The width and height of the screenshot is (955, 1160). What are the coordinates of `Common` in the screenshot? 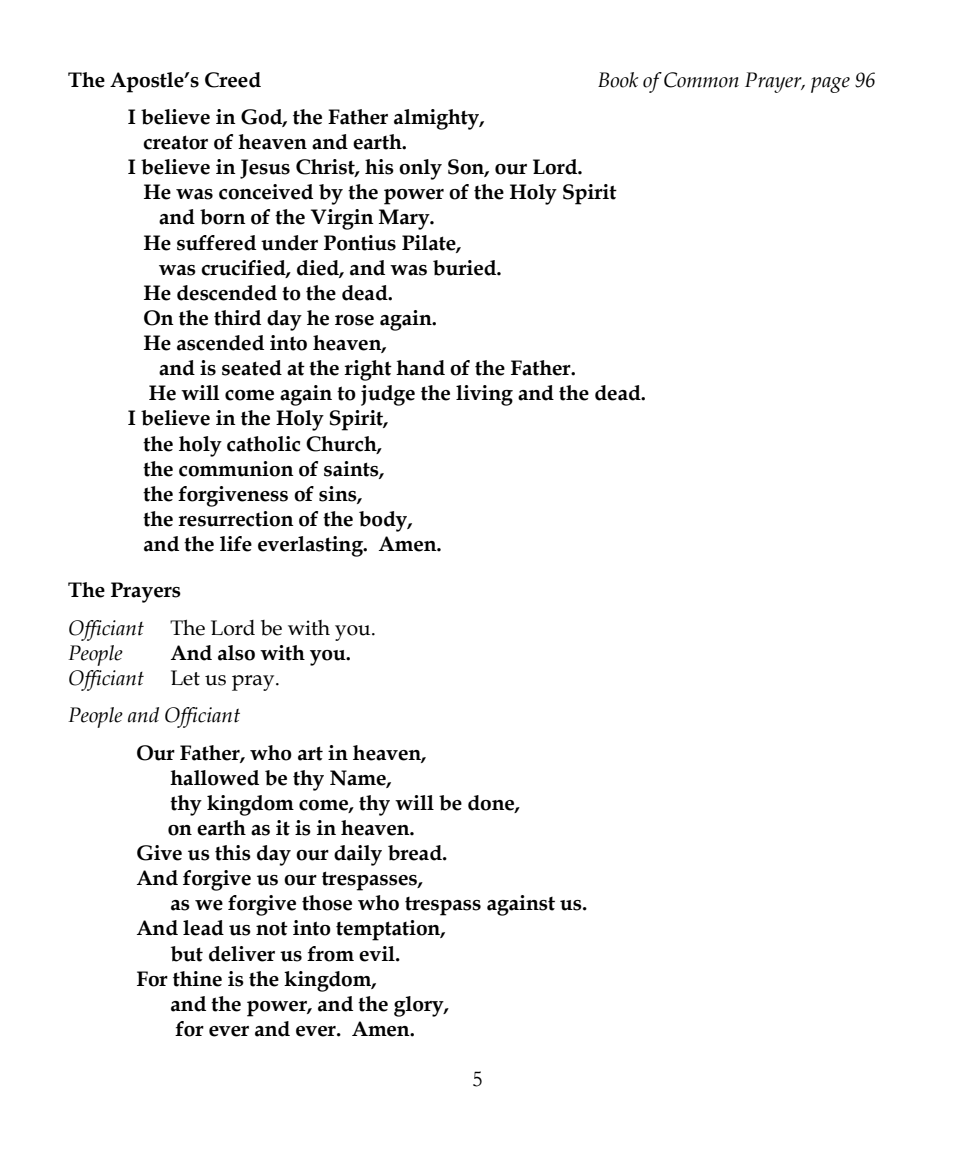 It's located at (701, 80).
